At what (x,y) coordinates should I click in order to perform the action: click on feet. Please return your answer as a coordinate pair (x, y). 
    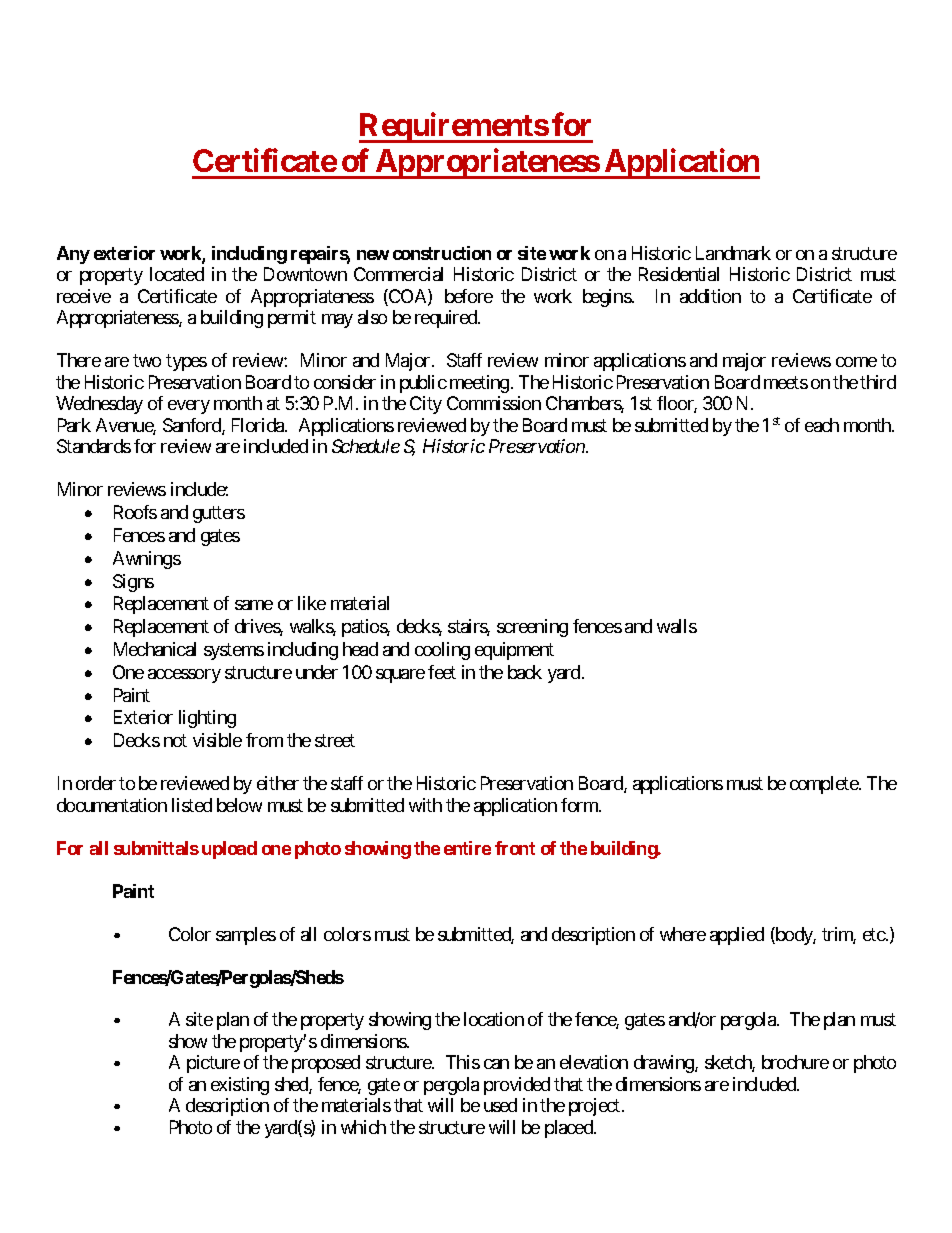
    Looking at the image, I should click on (442, 672).
